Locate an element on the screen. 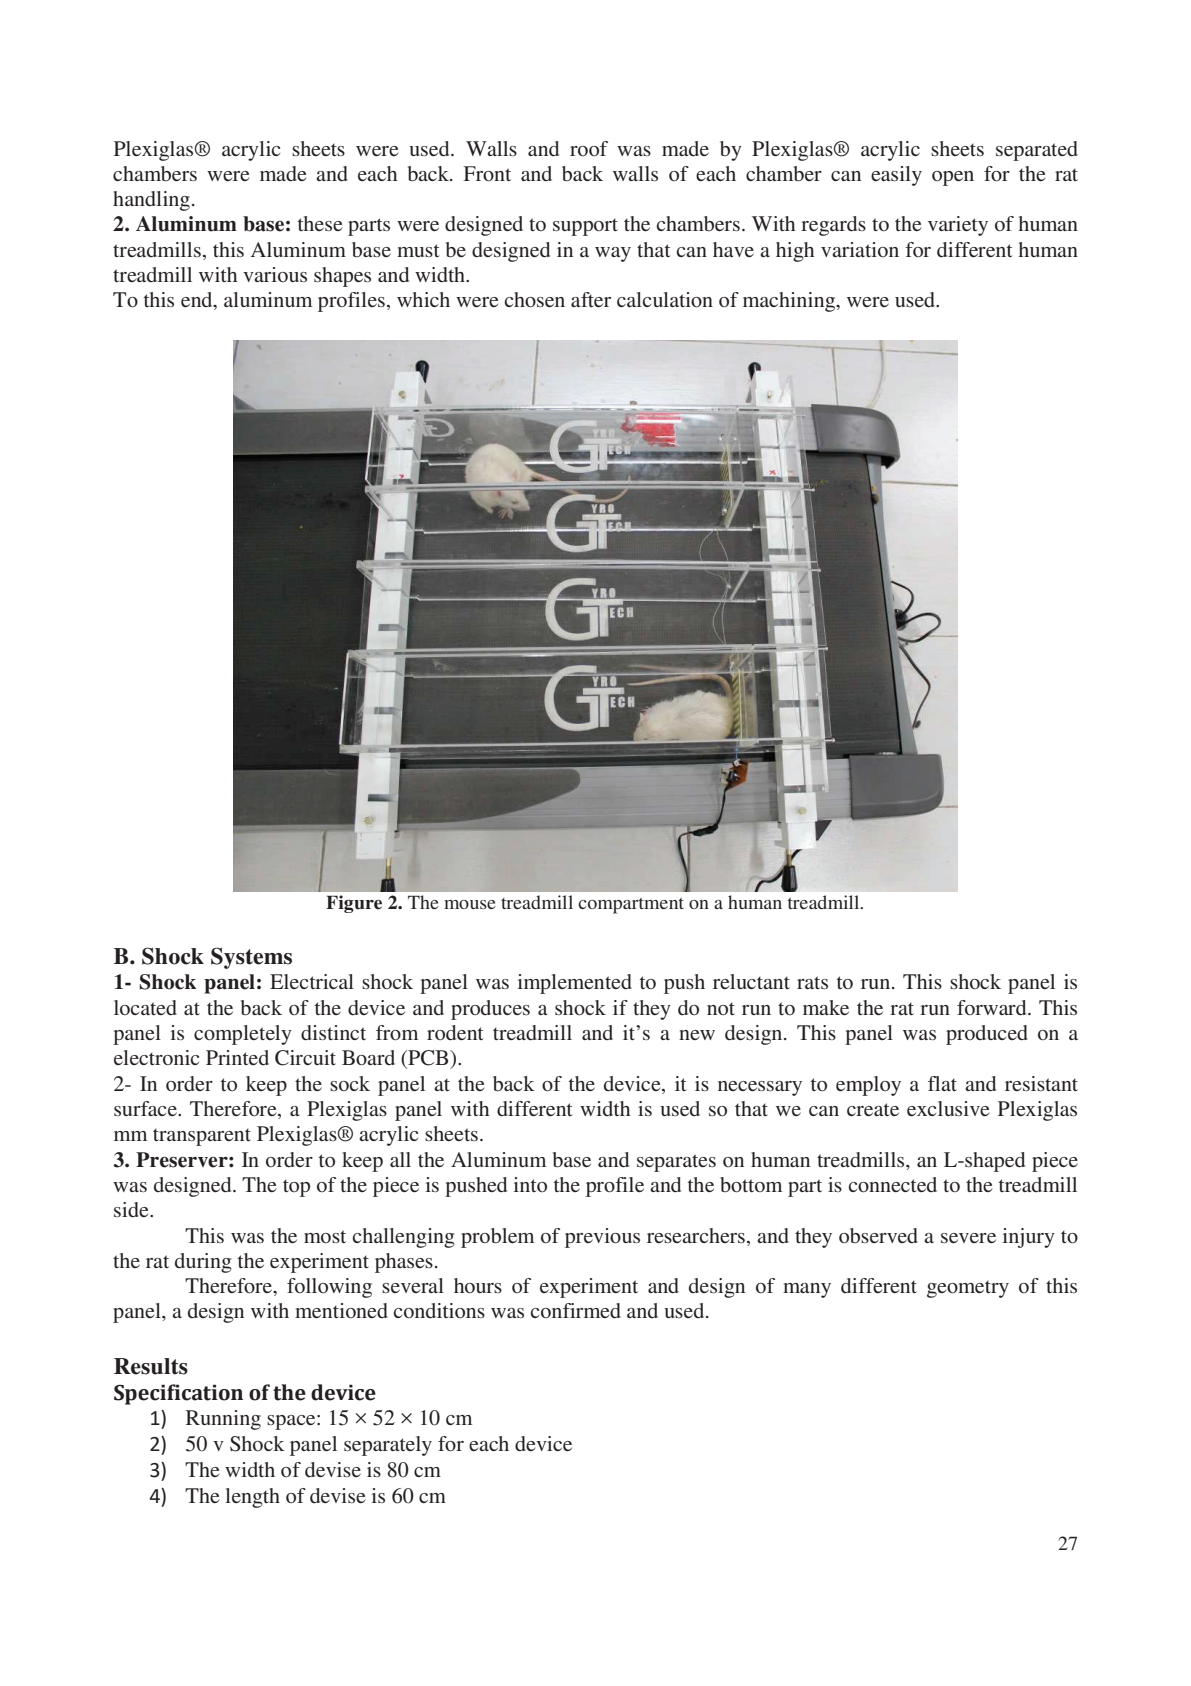 Image resolution: width=1191 pixels, height=1686 pixels. length is located at coordinates (252, 1498).
